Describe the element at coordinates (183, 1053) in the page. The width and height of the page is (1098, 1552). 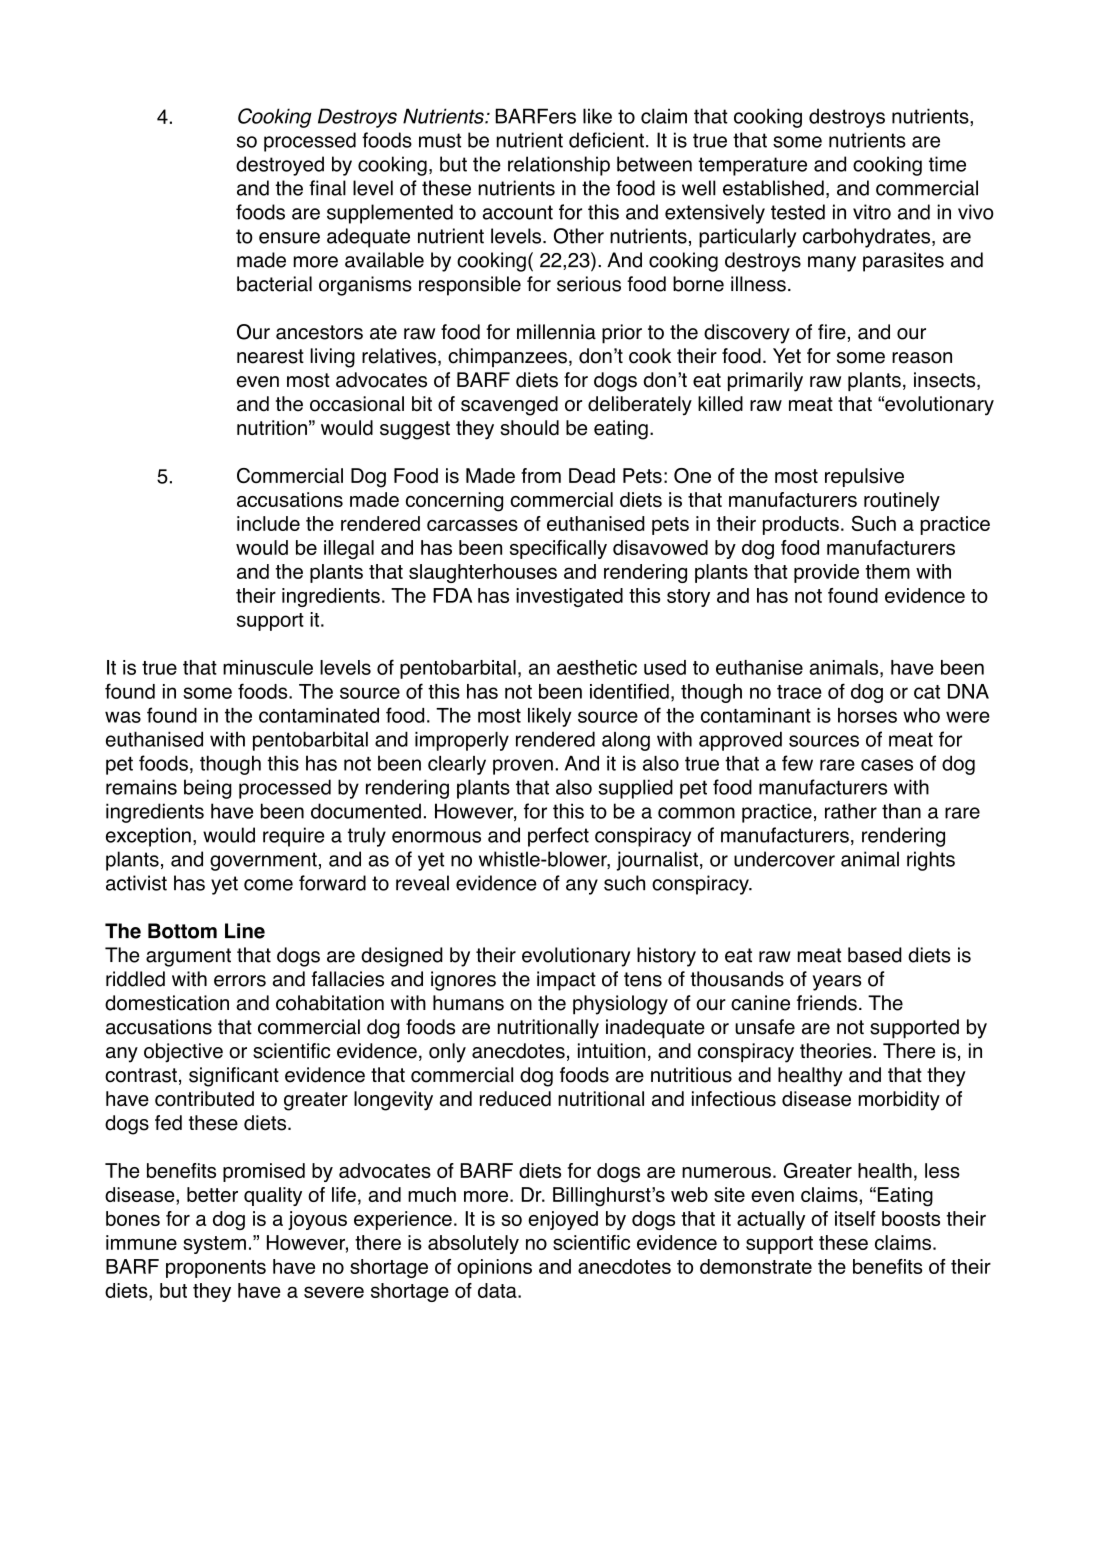
I see `objective` at that location.
